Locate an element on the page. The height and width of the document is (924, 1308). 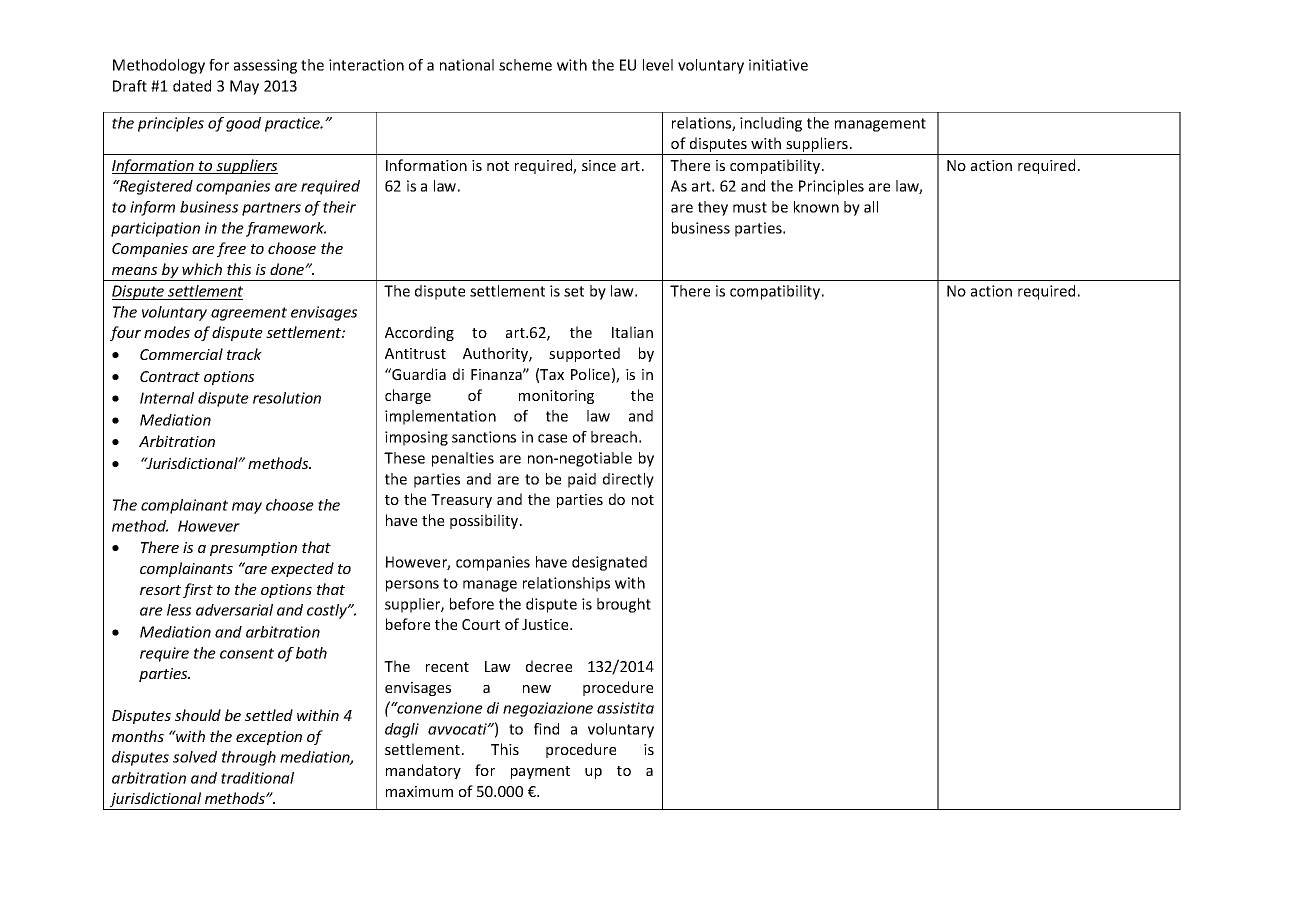
Treasury is located at coordinates (461, 501).
